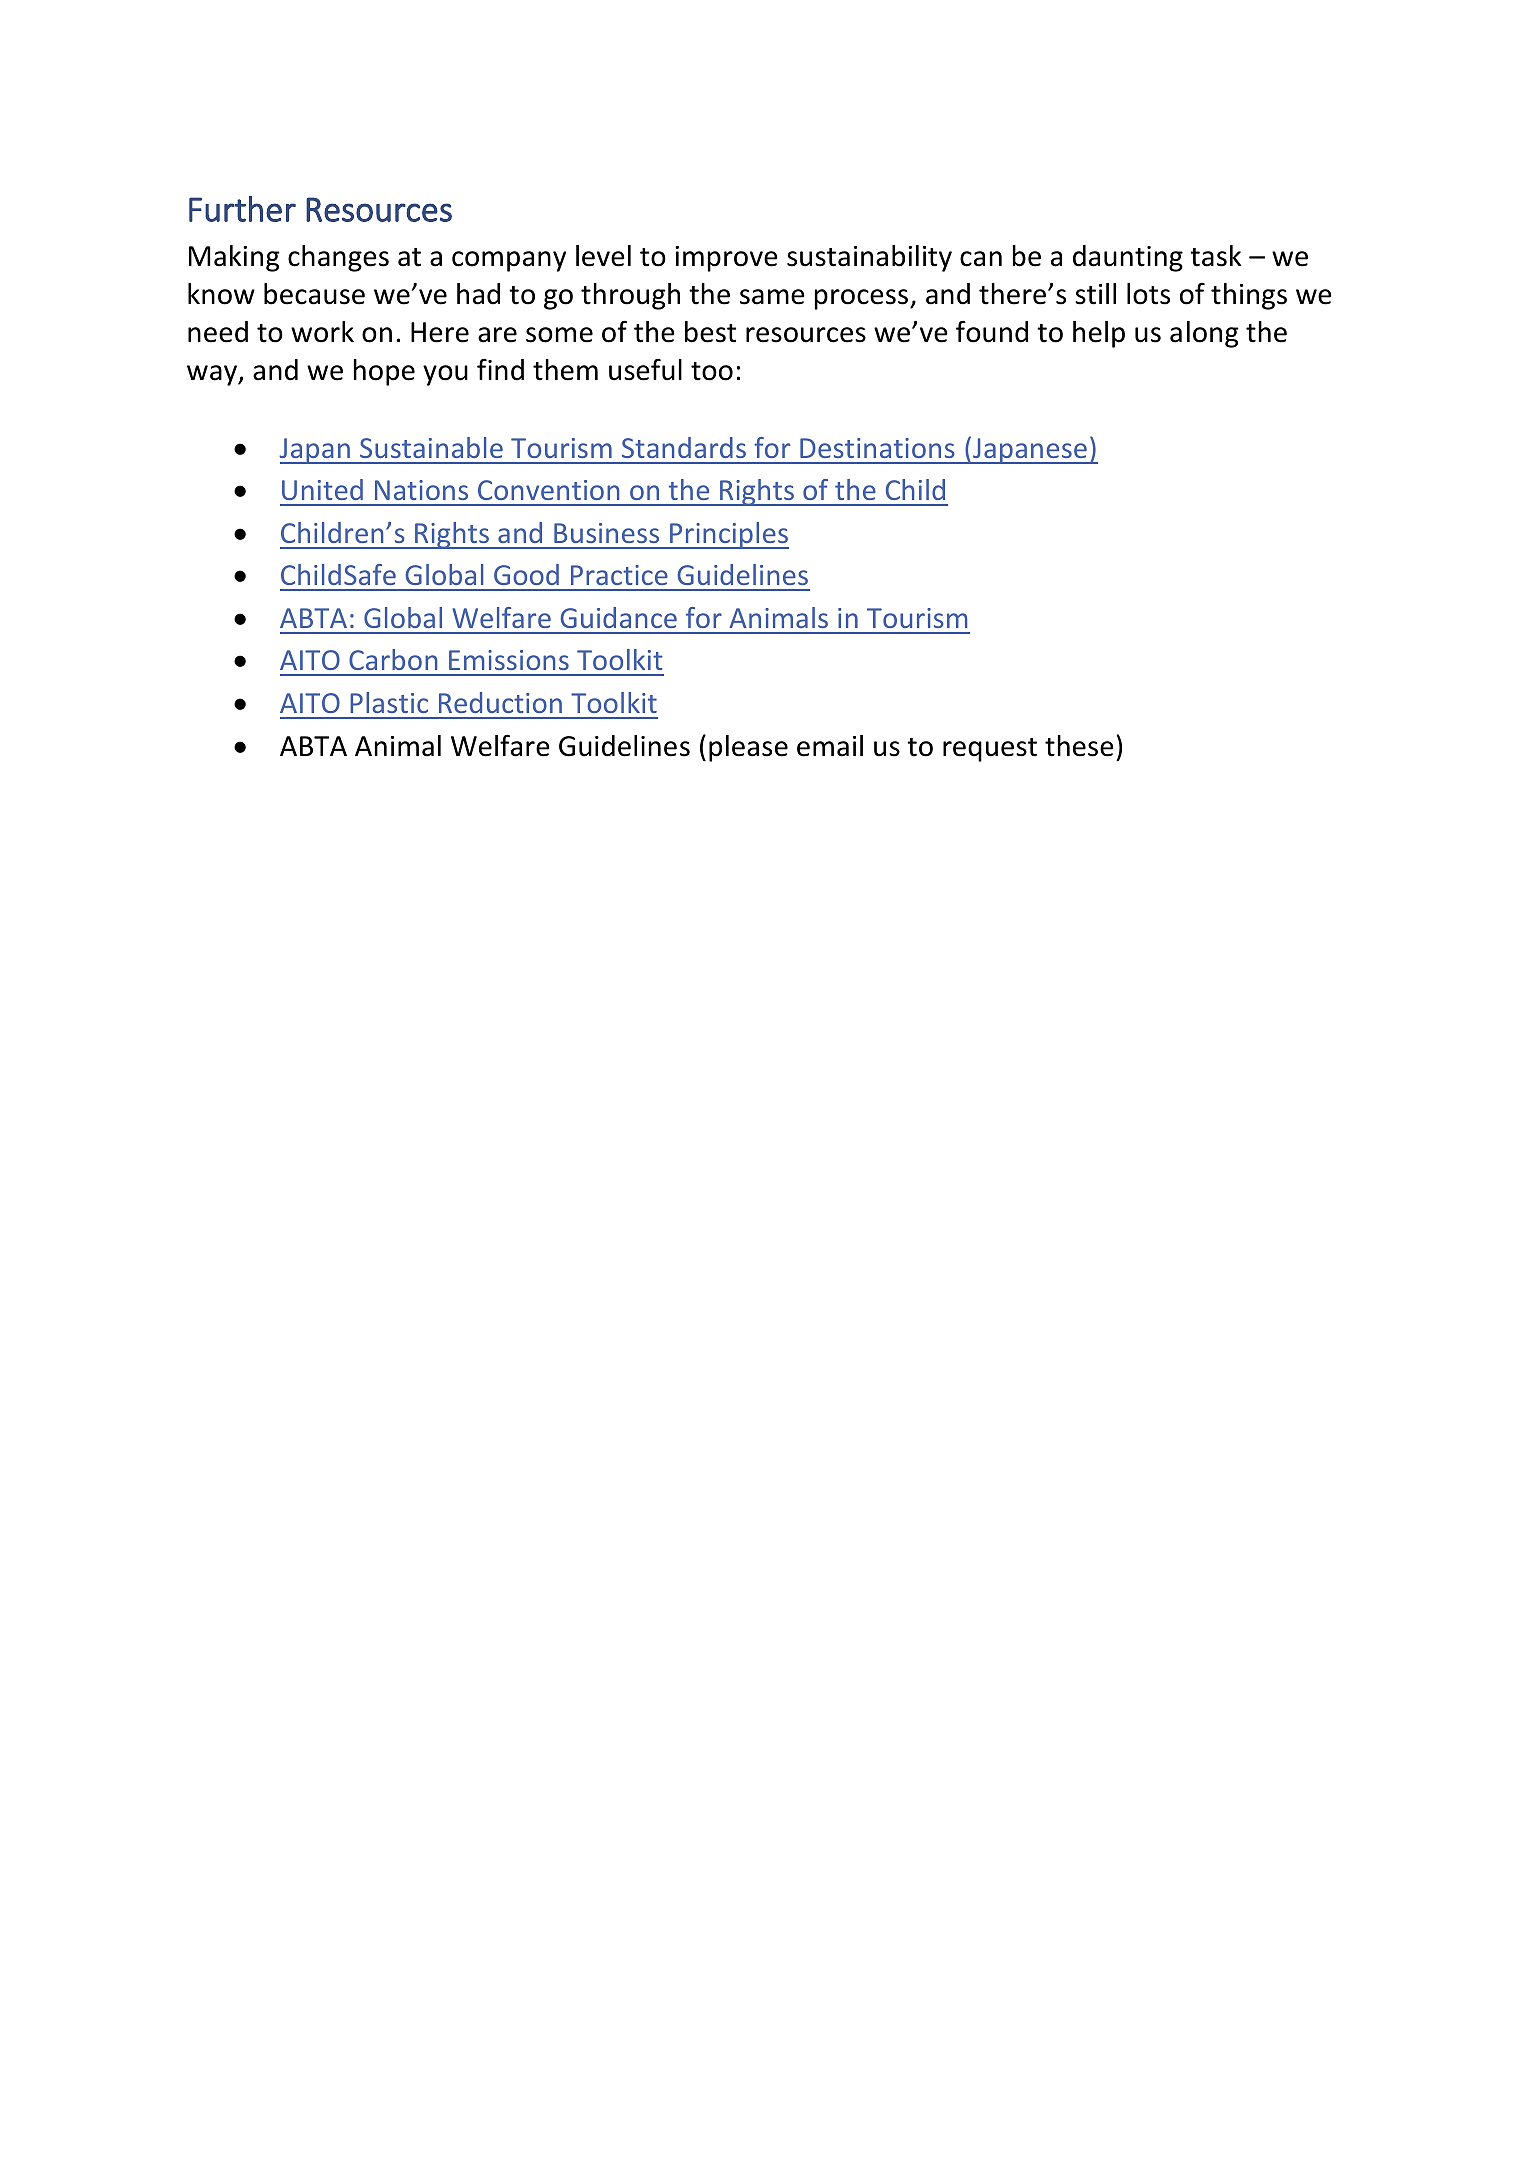 The image size is (1540, 2179). I want to click on Practice, so click(619, 575).
